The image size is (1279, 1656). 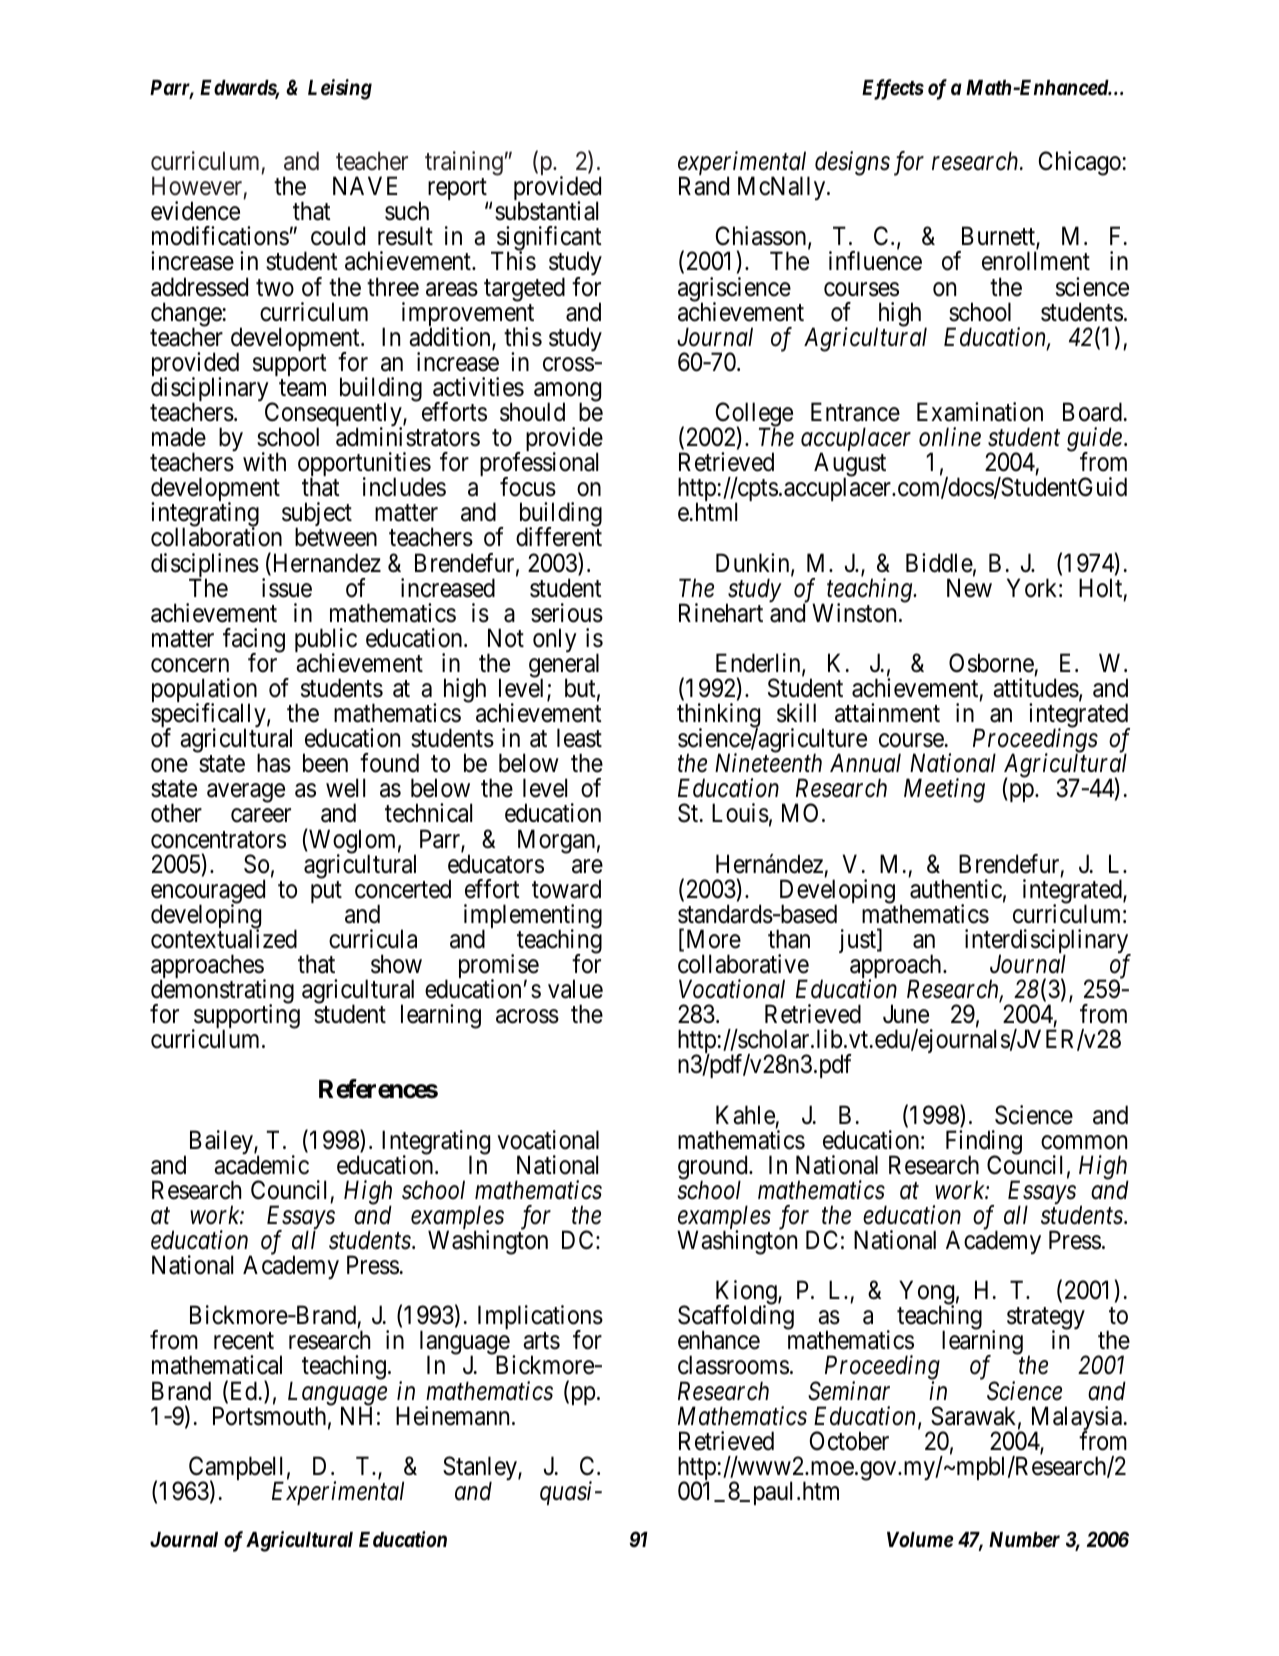 I want to click on Meeting, so click(x=944, y=791).
